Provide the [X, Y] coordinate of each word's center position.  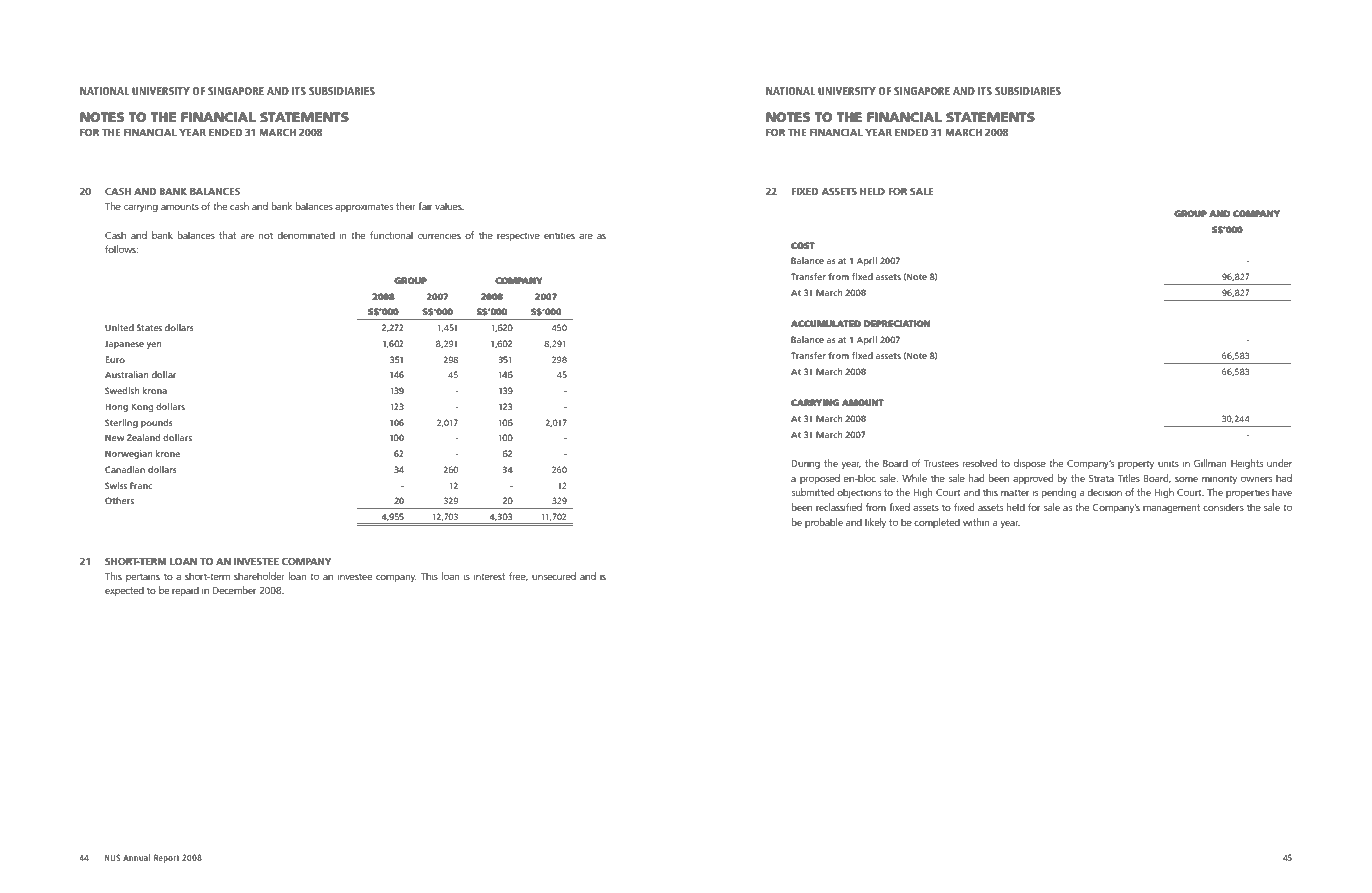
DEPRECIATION [897, 323]
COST [803, 245]
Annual [136, 857]
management [1171, 508]
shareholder [259, 576]
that [227, 235]
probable [824, 523]
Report [167, 858]
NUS [112, 857]
